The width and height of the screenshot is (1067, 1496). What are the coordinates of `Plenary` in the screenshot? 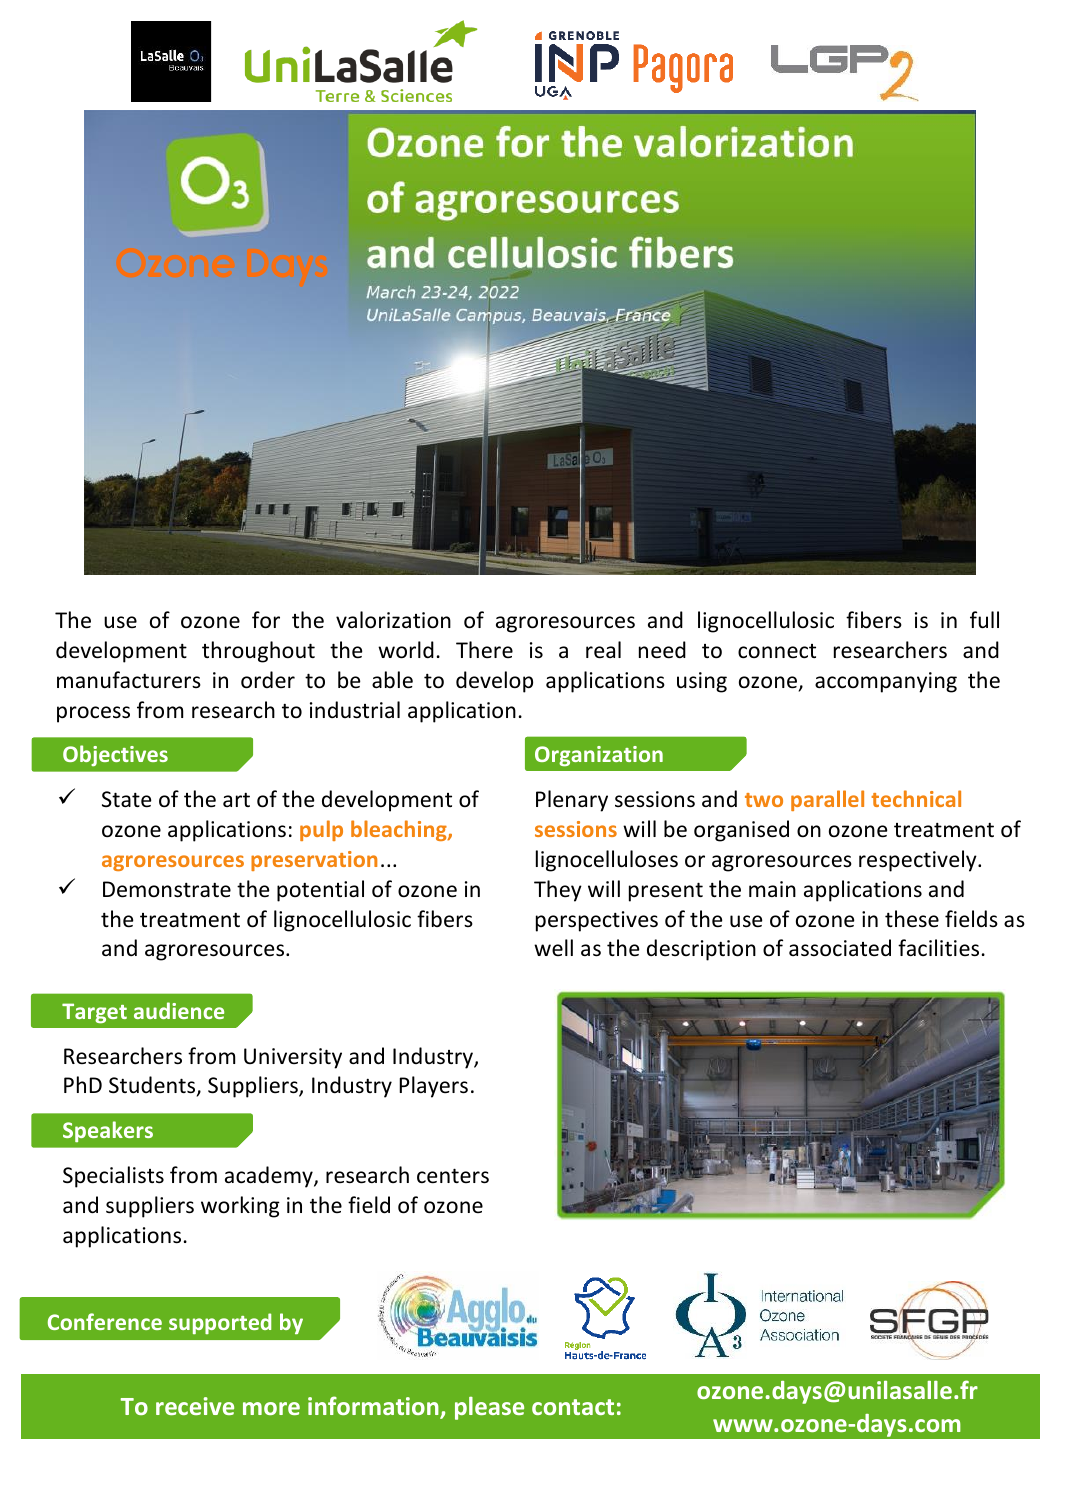 It's located at (572, 801).
